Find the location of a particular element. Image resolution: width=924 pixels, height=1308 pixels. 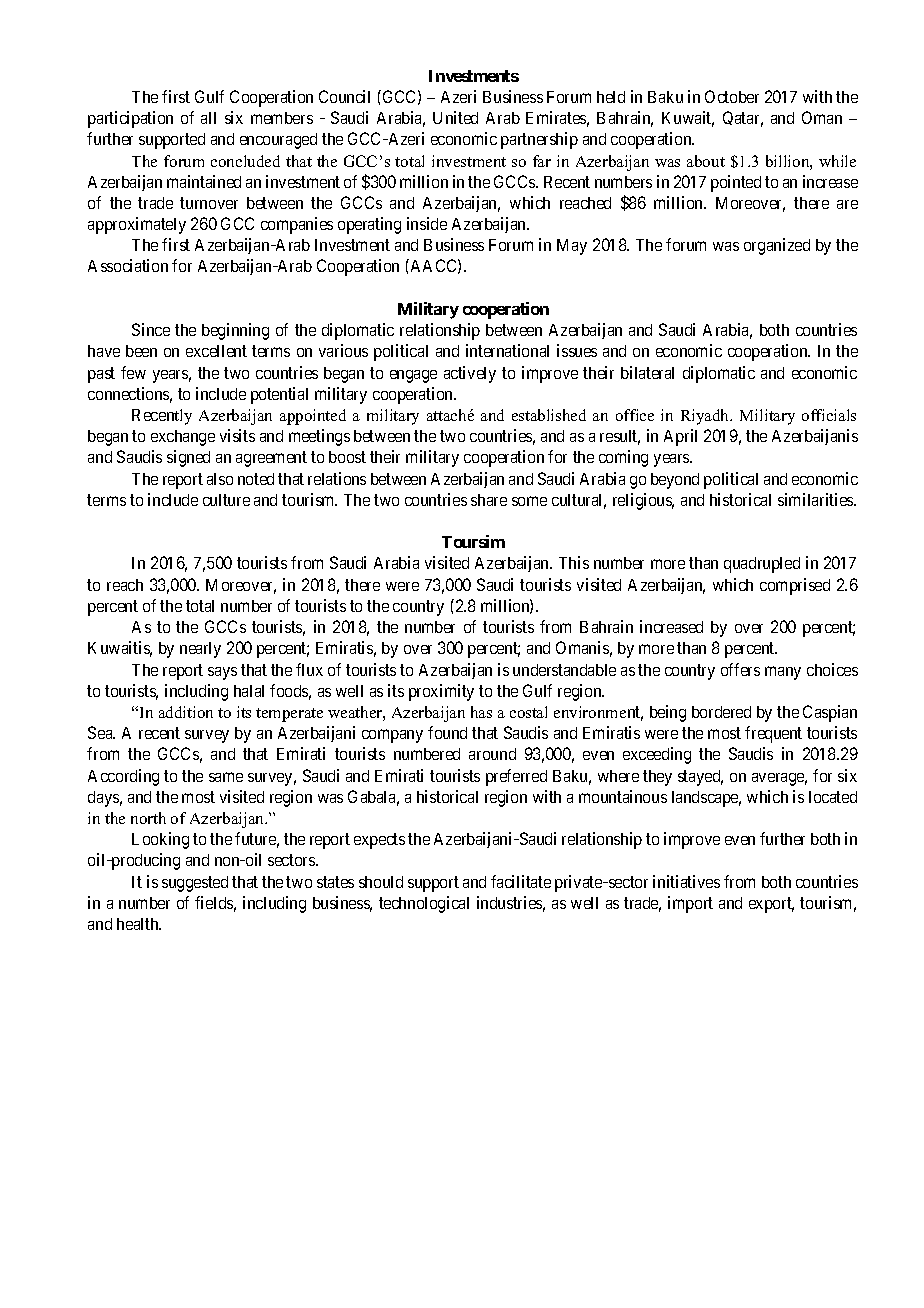

all is located at coordinates (208, 118).
